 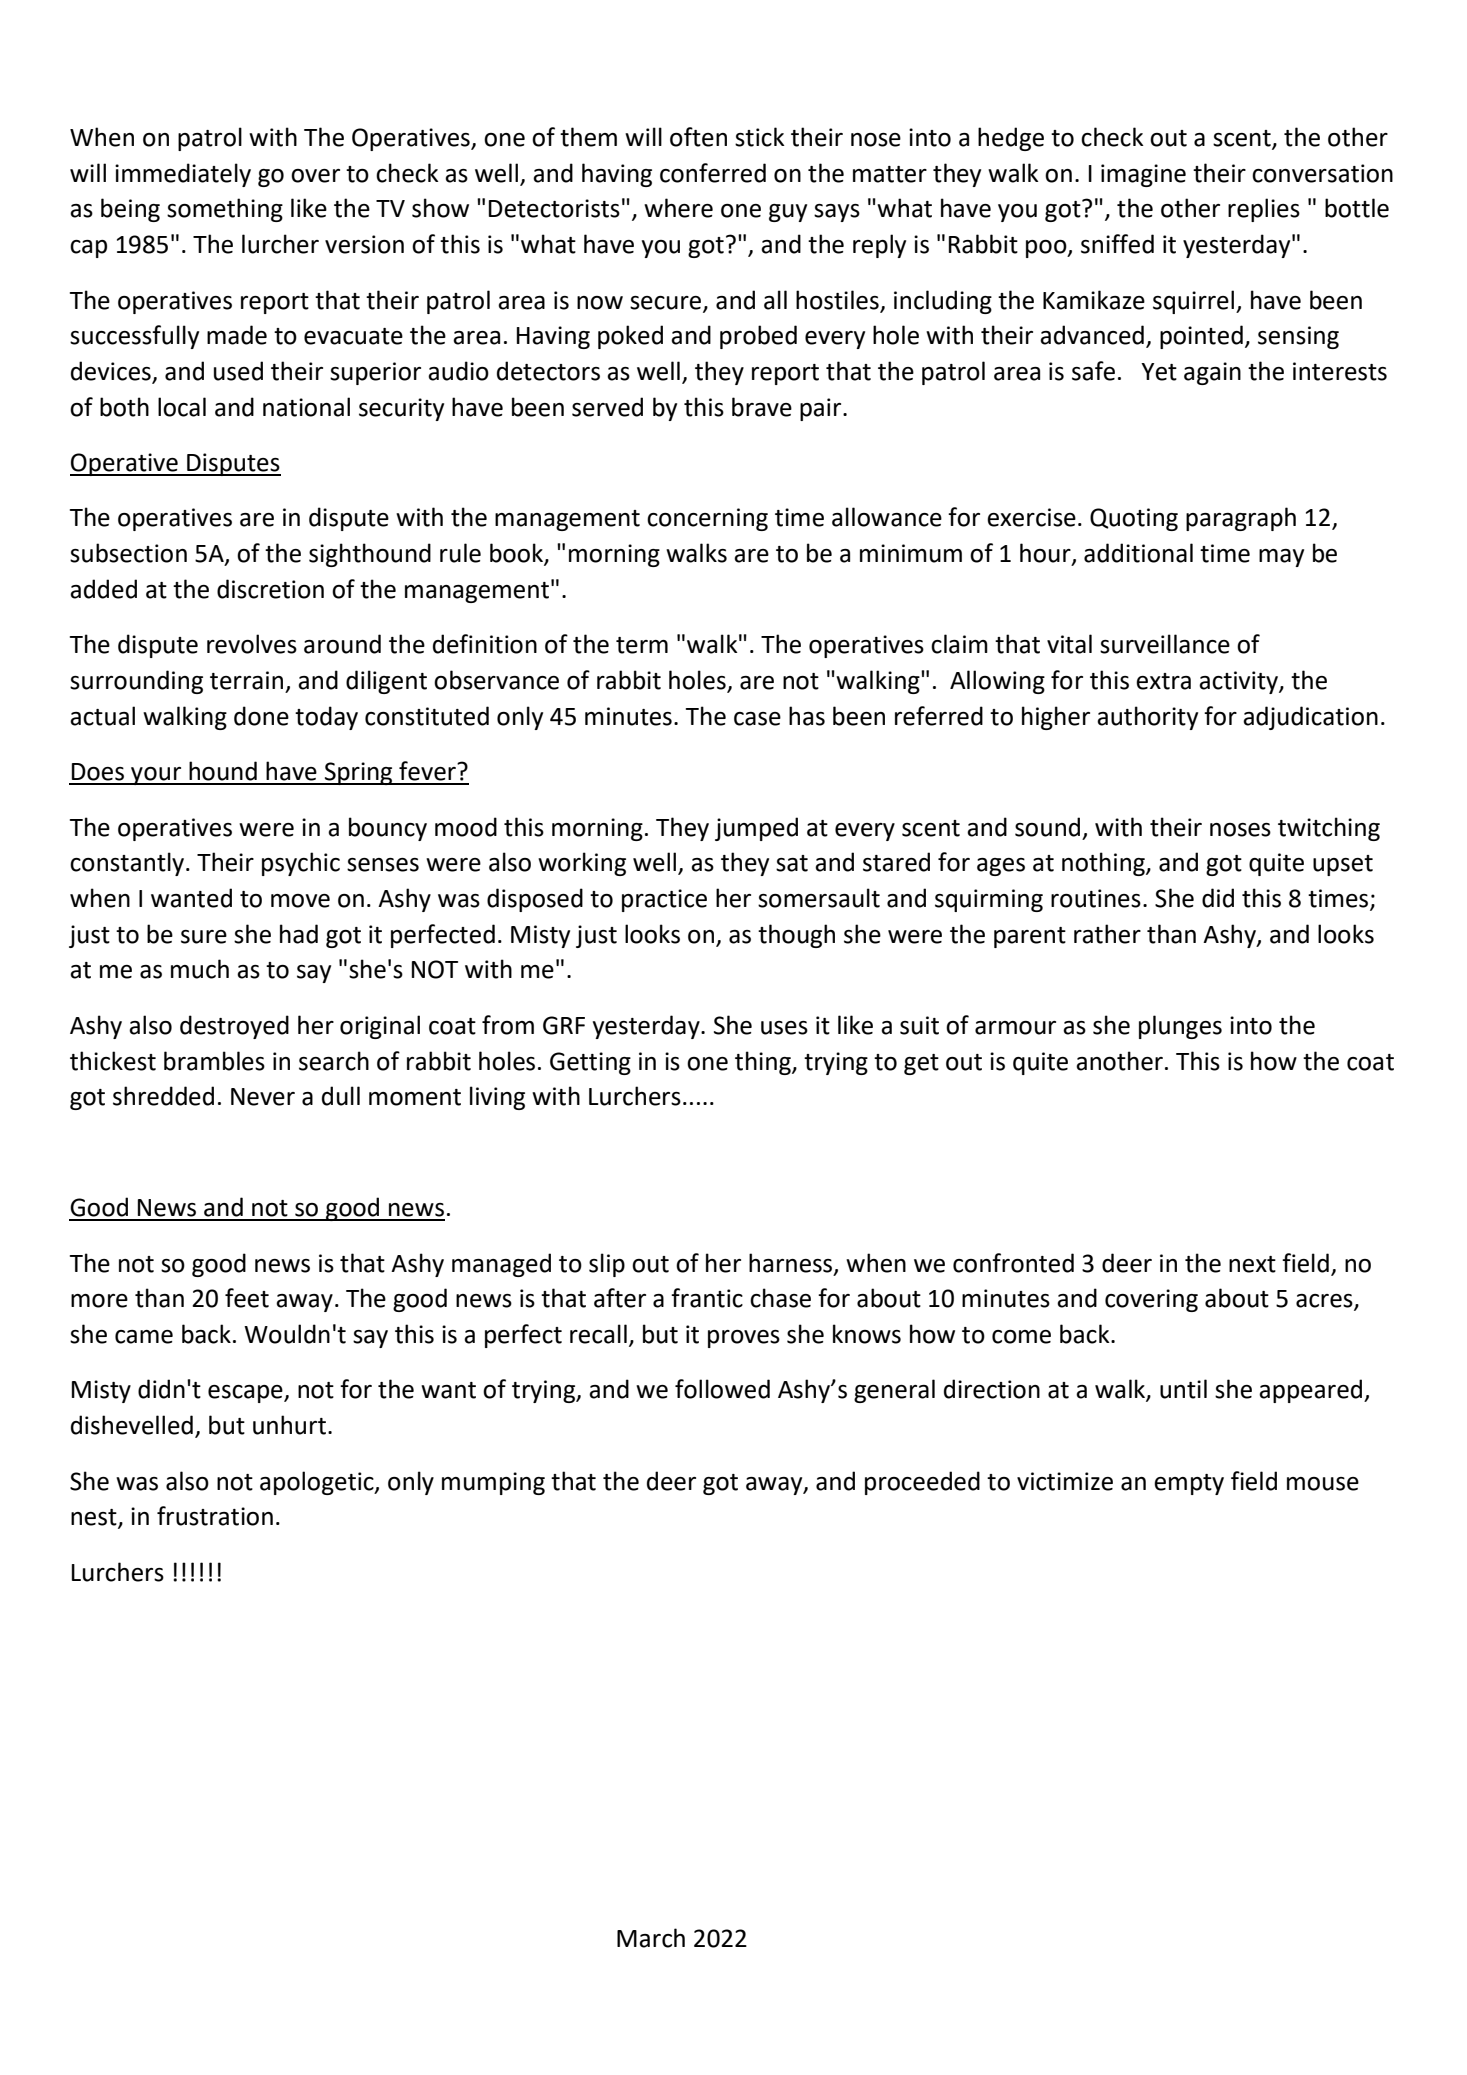 I want to click on replies, so click(x=1264, y=210).
